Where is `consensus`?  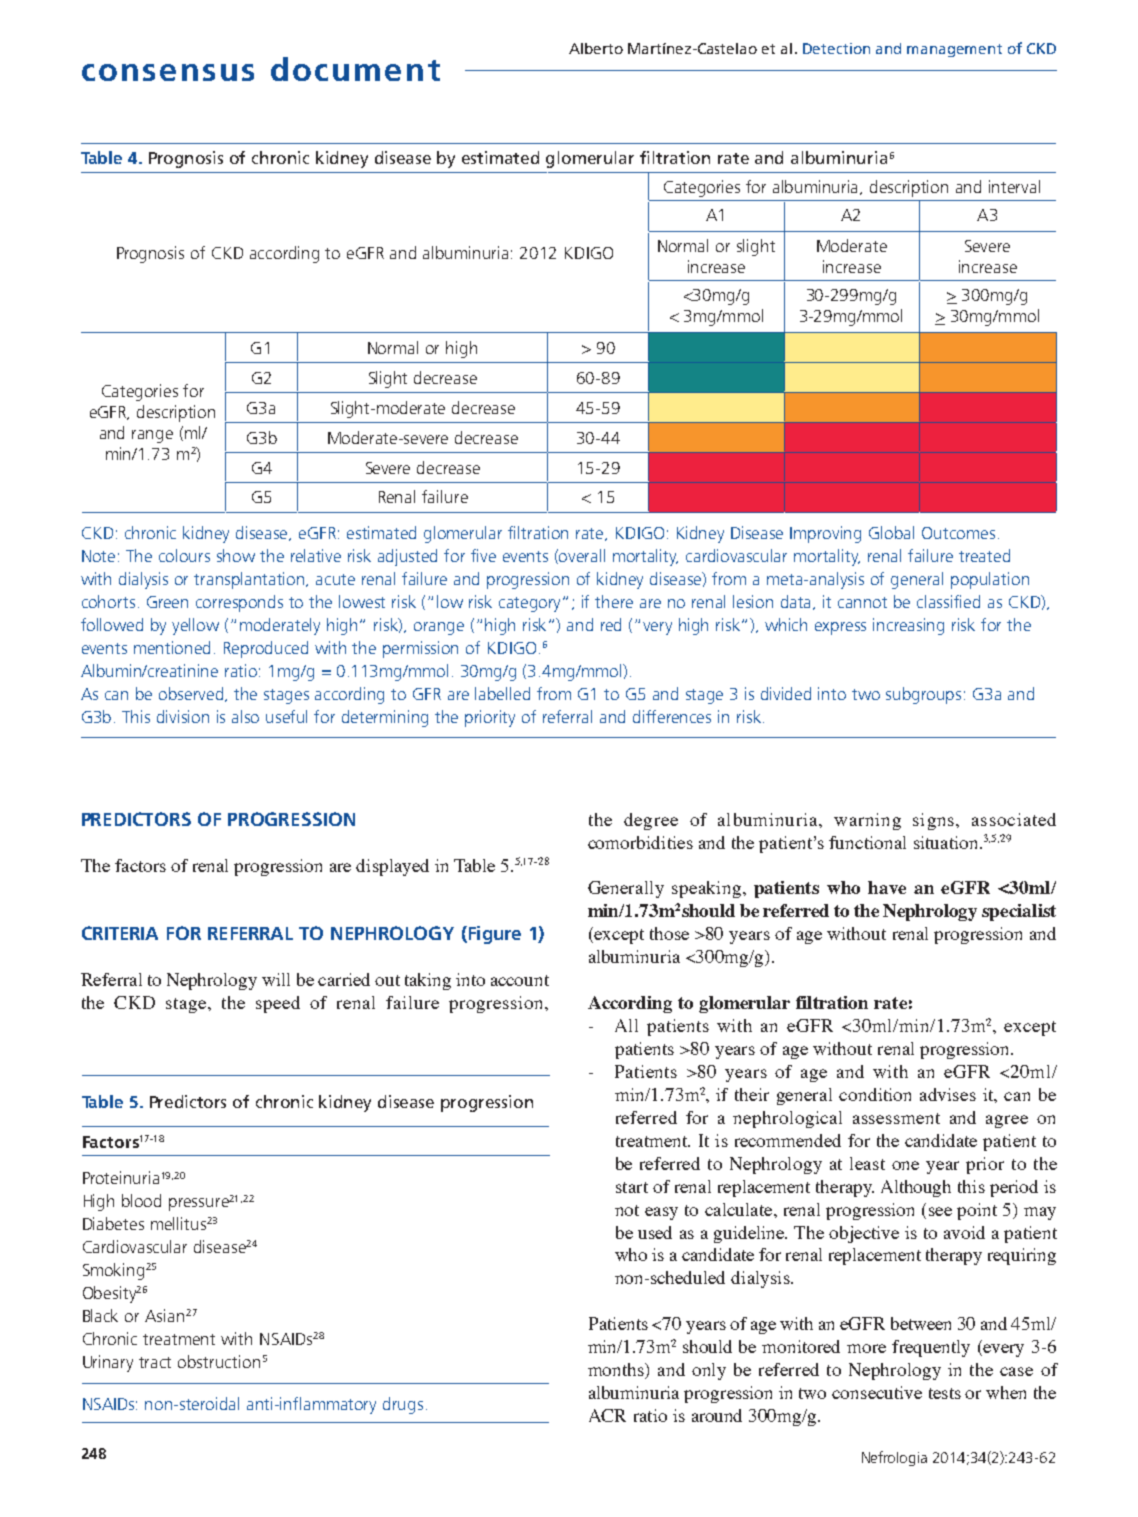 consensus is located at coordinates (168, 72).
